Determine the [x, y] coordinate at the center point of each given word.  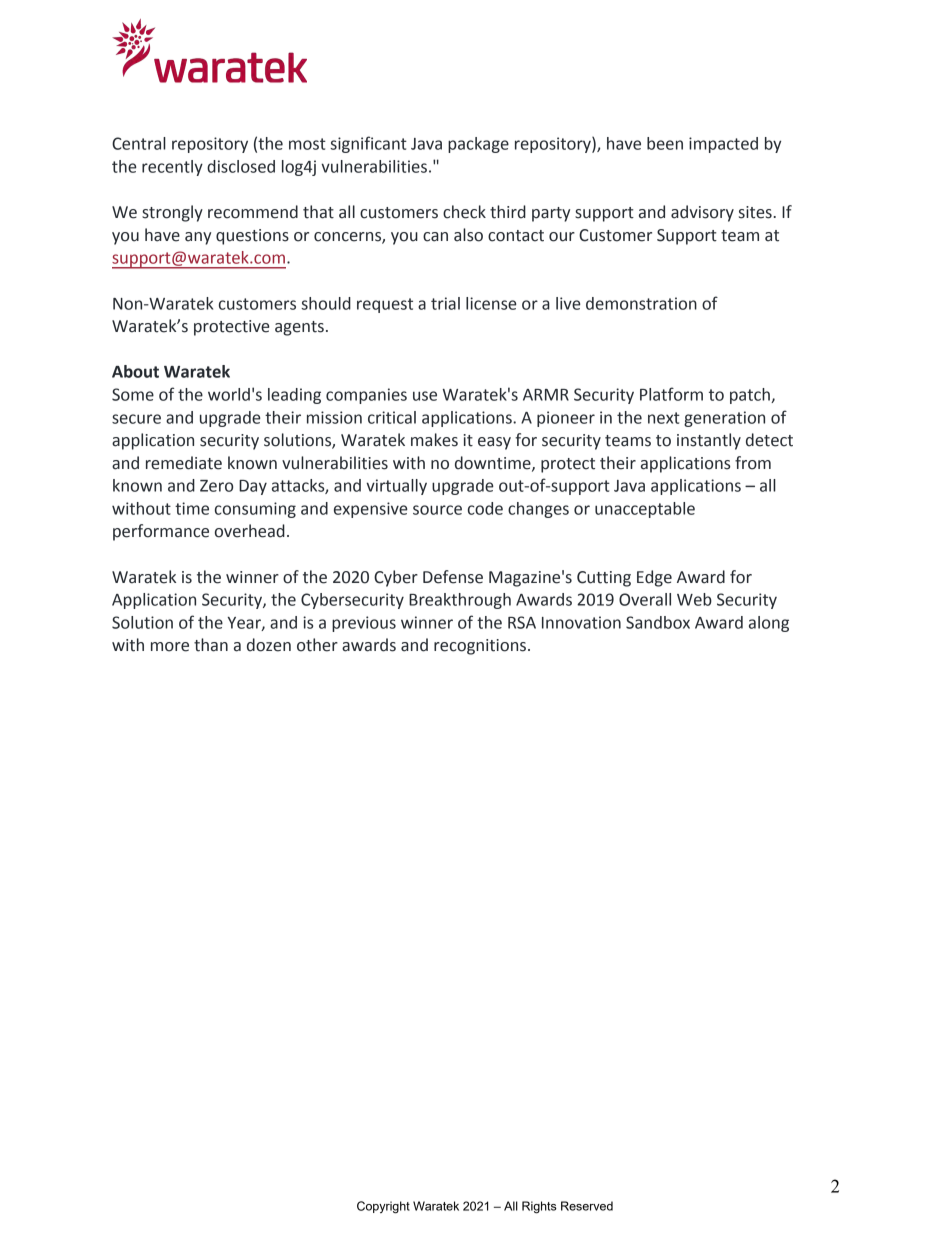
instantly [709, 441]
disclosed [241, 166]
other [317, 645]
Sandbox [658, 622]
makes [434, 440]
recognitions [480, 647]
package [478, 145]
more [170, 647]
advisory [702, 213]
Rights [539, 1207]
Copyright [383, 1207]
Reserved [587, 1206]
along [769, 624]
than [211, 645]
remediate [184, 463]
